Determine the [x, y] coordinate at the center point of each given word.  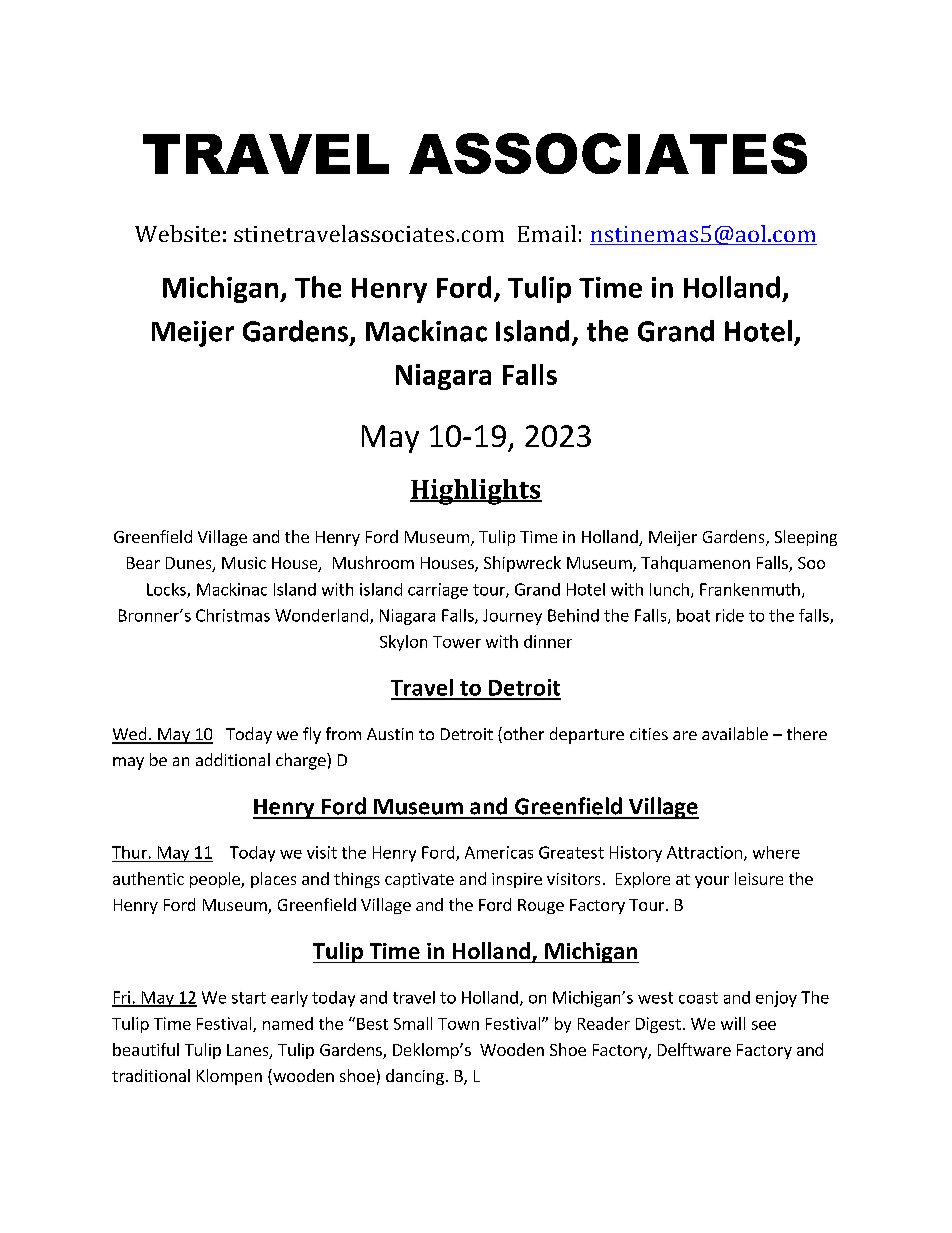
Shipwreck [522, 564]
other [522, 735]
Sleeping [806, 538]
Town [458, 1024]
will [733, 1023]
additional [233, 759]
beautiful [146, 1049]
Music [244, 563]
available [735, 733]
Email [547, 233]
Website [177, 233]
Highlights [476, 492]
